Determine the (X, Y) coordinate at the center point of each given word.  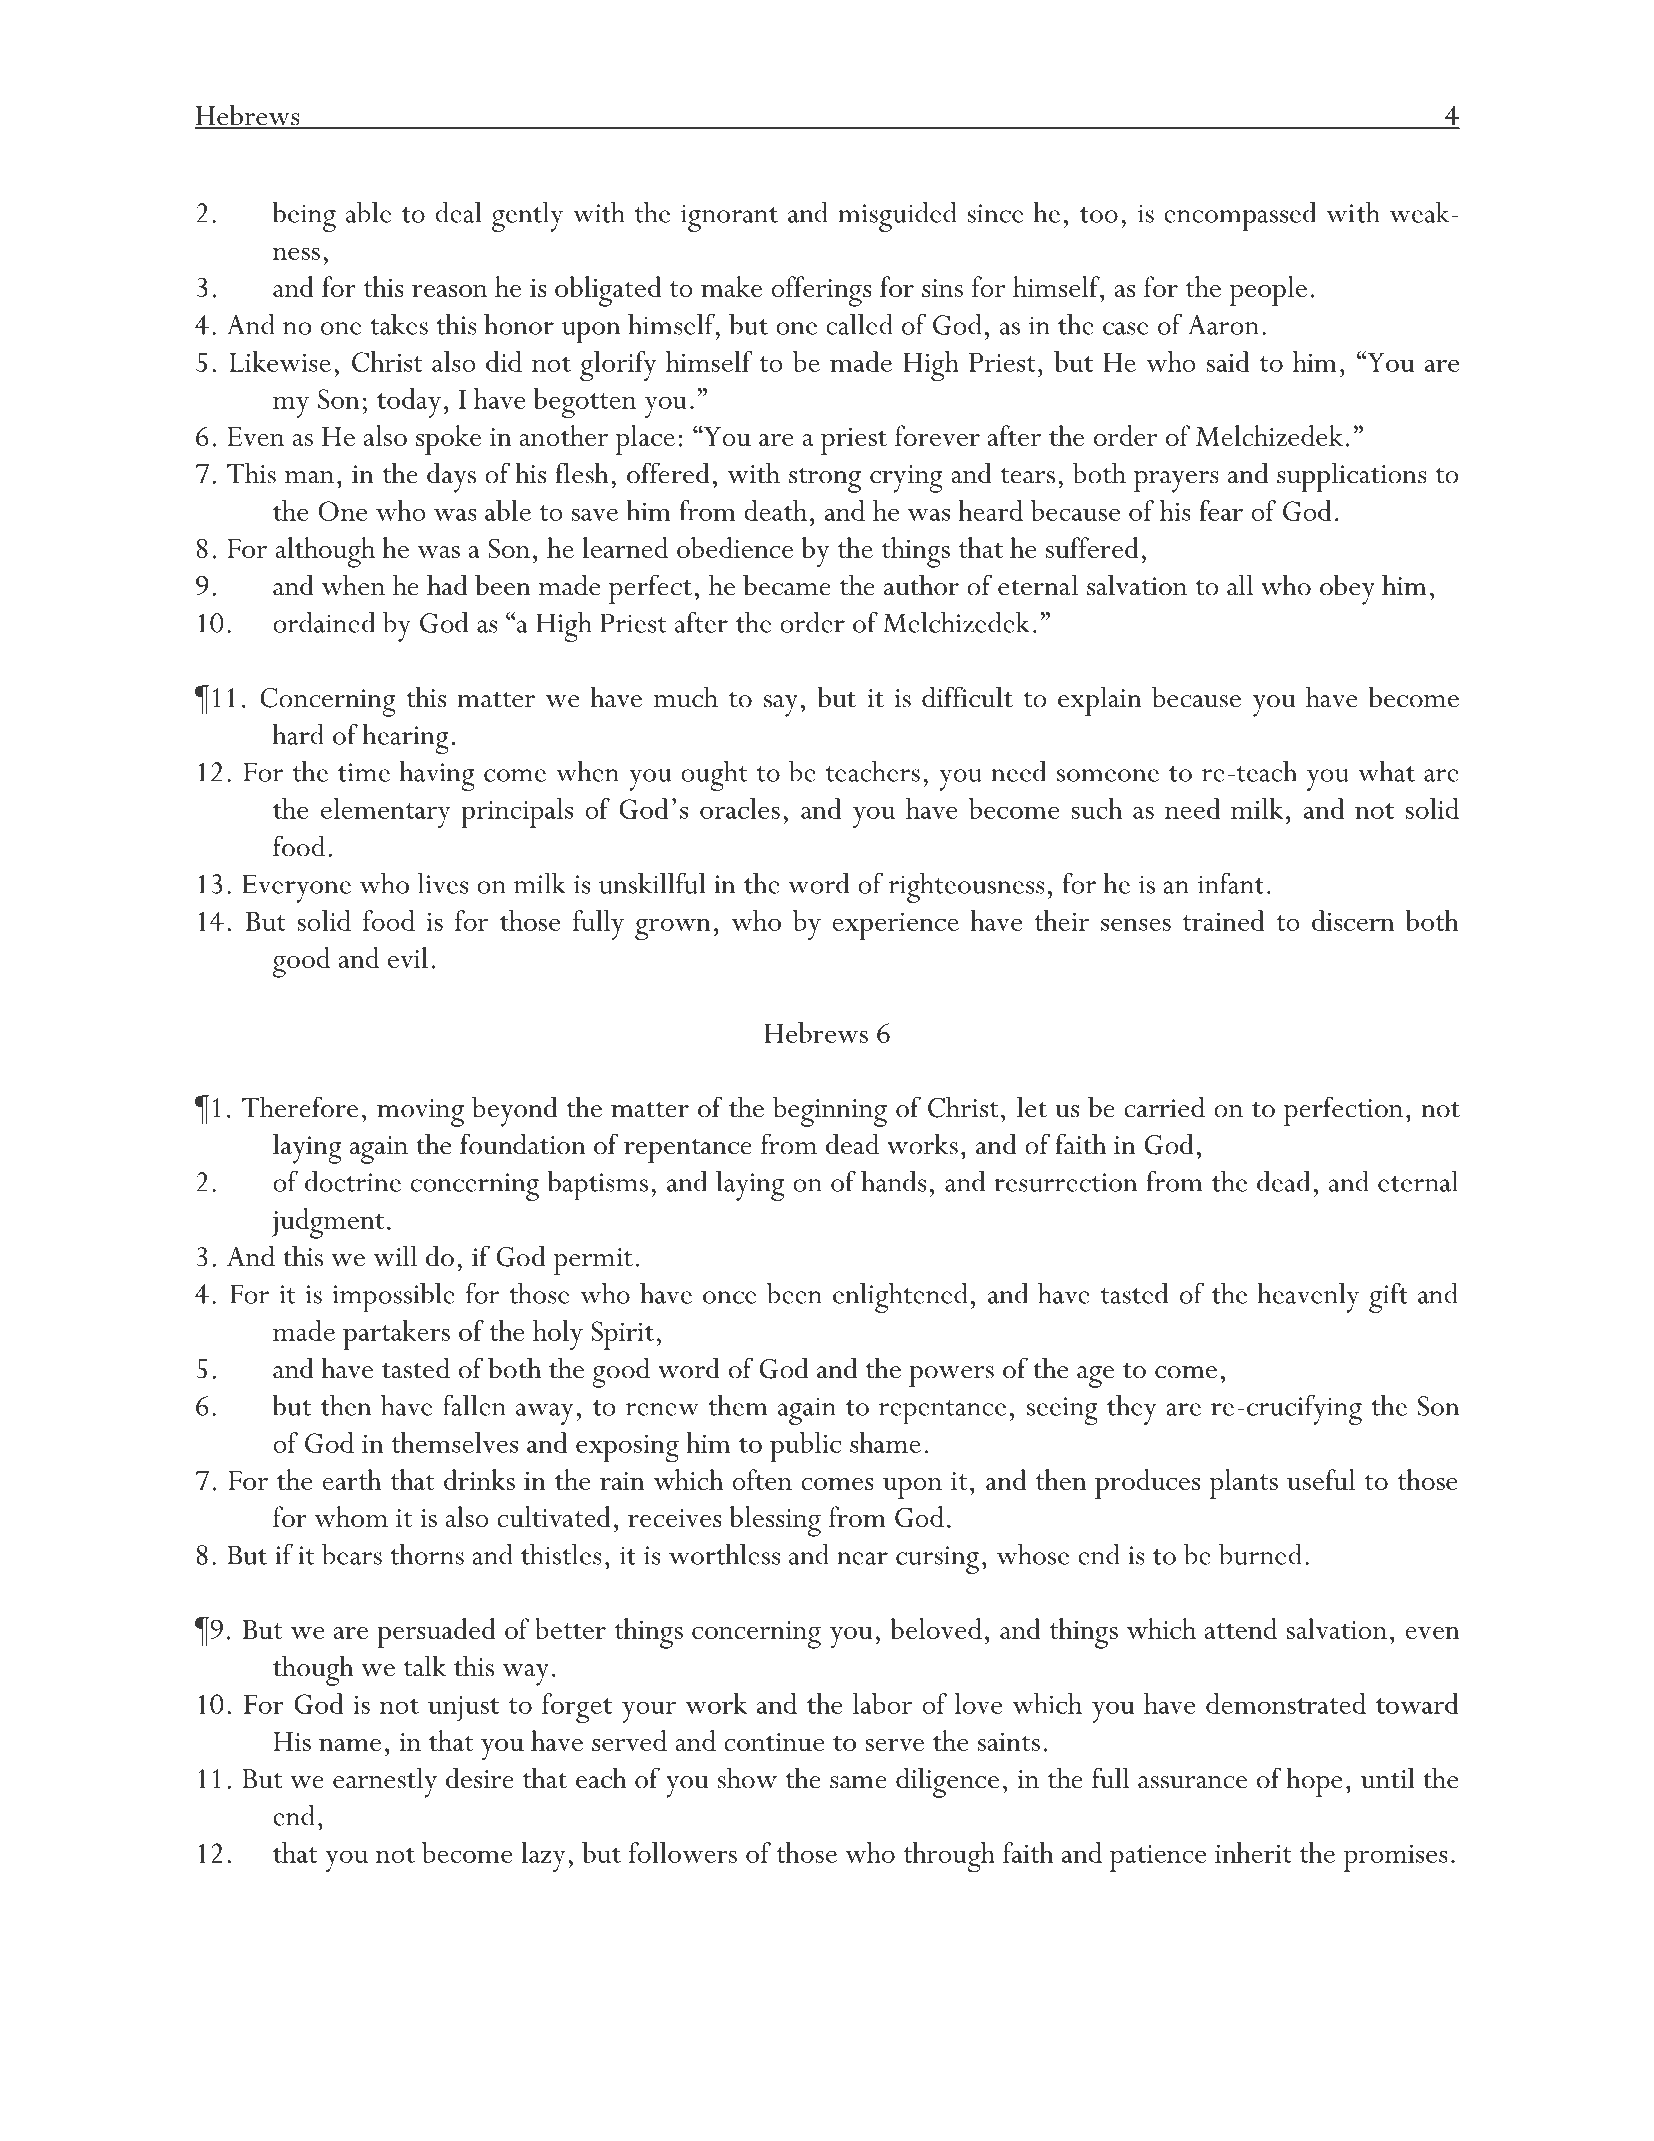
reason (449, 291)
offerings (821, 291)
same (858, 1782)
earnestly (385, 1782)
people (1268, 291)
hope (1314, 1782)
